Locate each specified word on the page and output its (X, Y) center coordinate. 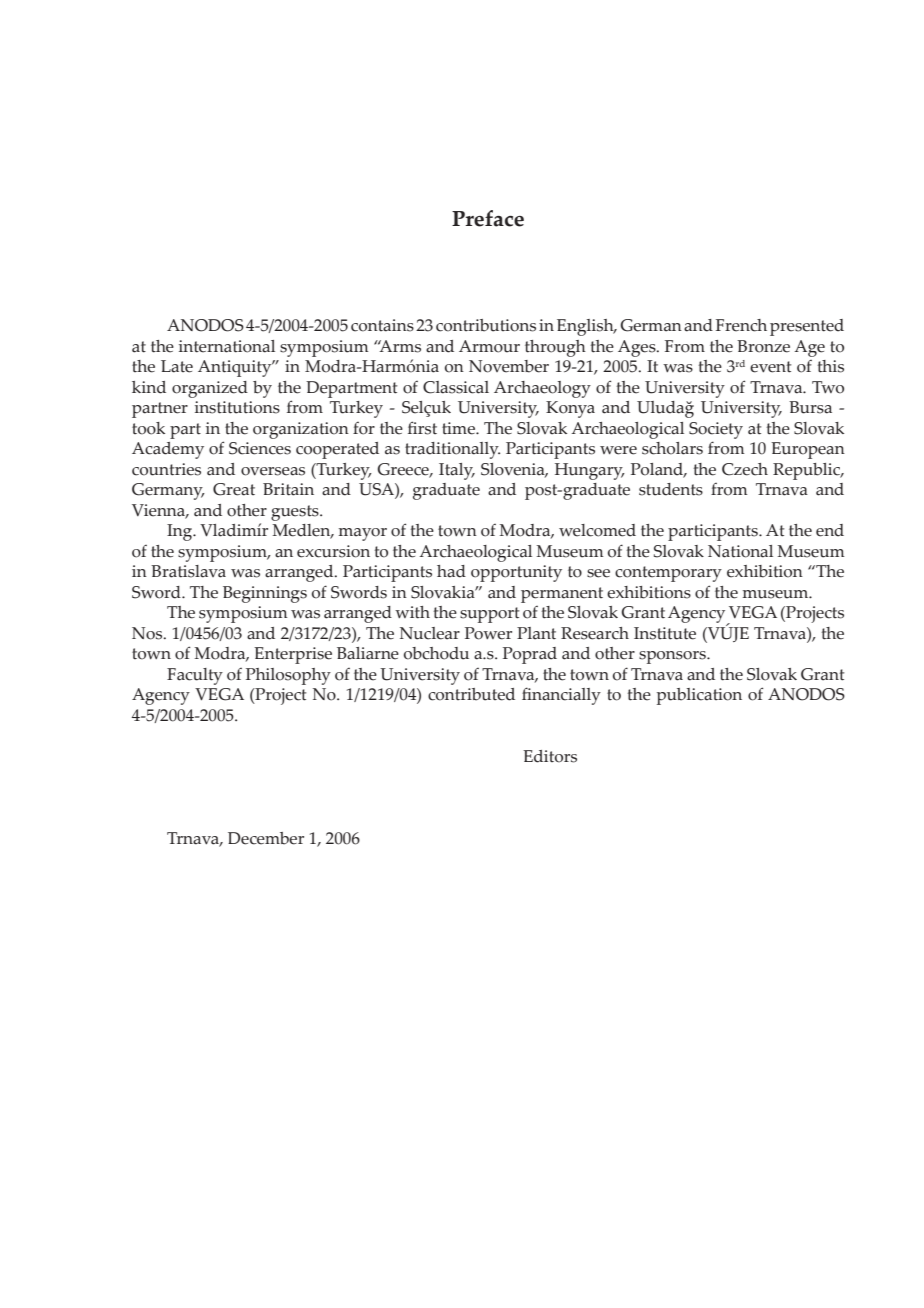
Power (488, 633)
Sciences (260, 448)
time (459, 428)
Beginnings (265, 594)
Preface (488, 218)
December (266, 838)
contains (382, 325)
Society (716, 430)
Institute (665, 633)
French (741, 325)
